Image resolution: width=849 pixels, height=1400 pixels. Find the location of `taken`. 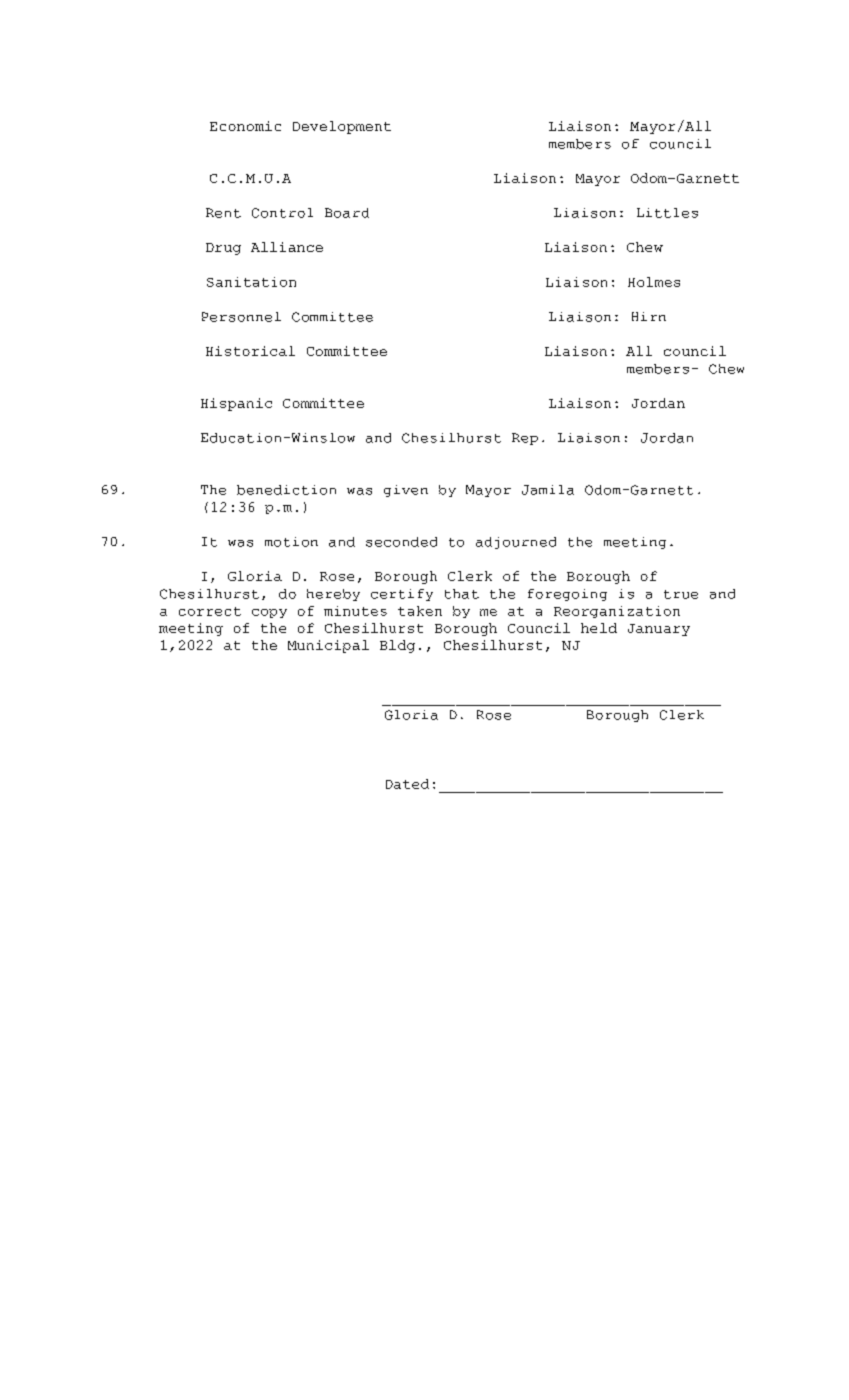

taken is located at coordinates (420, 611).
